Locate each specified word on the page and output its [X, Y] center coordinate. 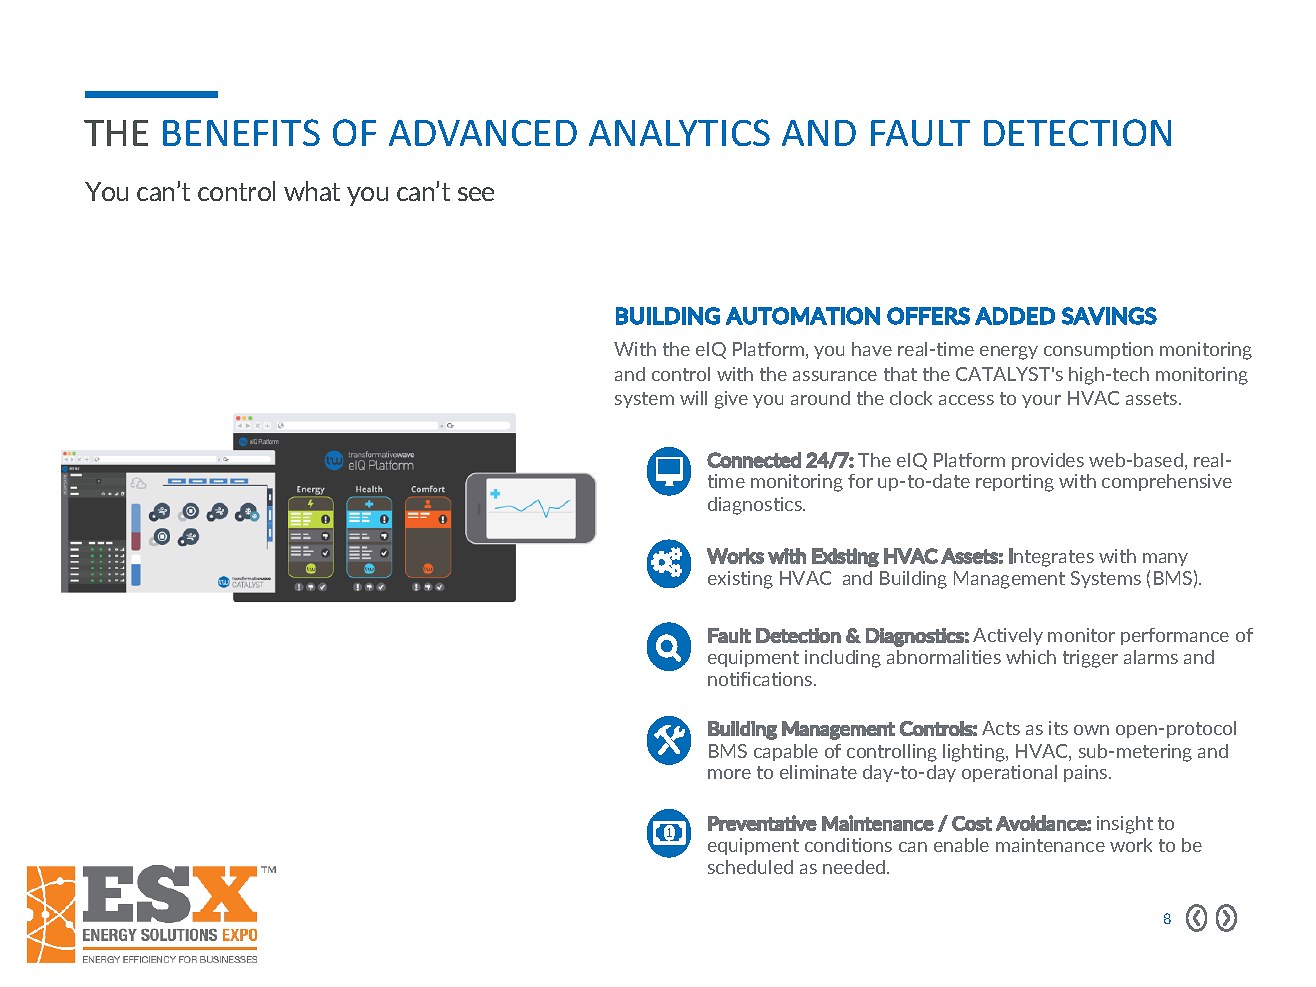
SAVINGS [1109, 316]
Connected [754, 460]
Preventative [762, 823]
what [312, 191]
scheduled [750, 867]
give [731, 400]
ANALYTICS [679, 132]
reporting [1015, 483]
